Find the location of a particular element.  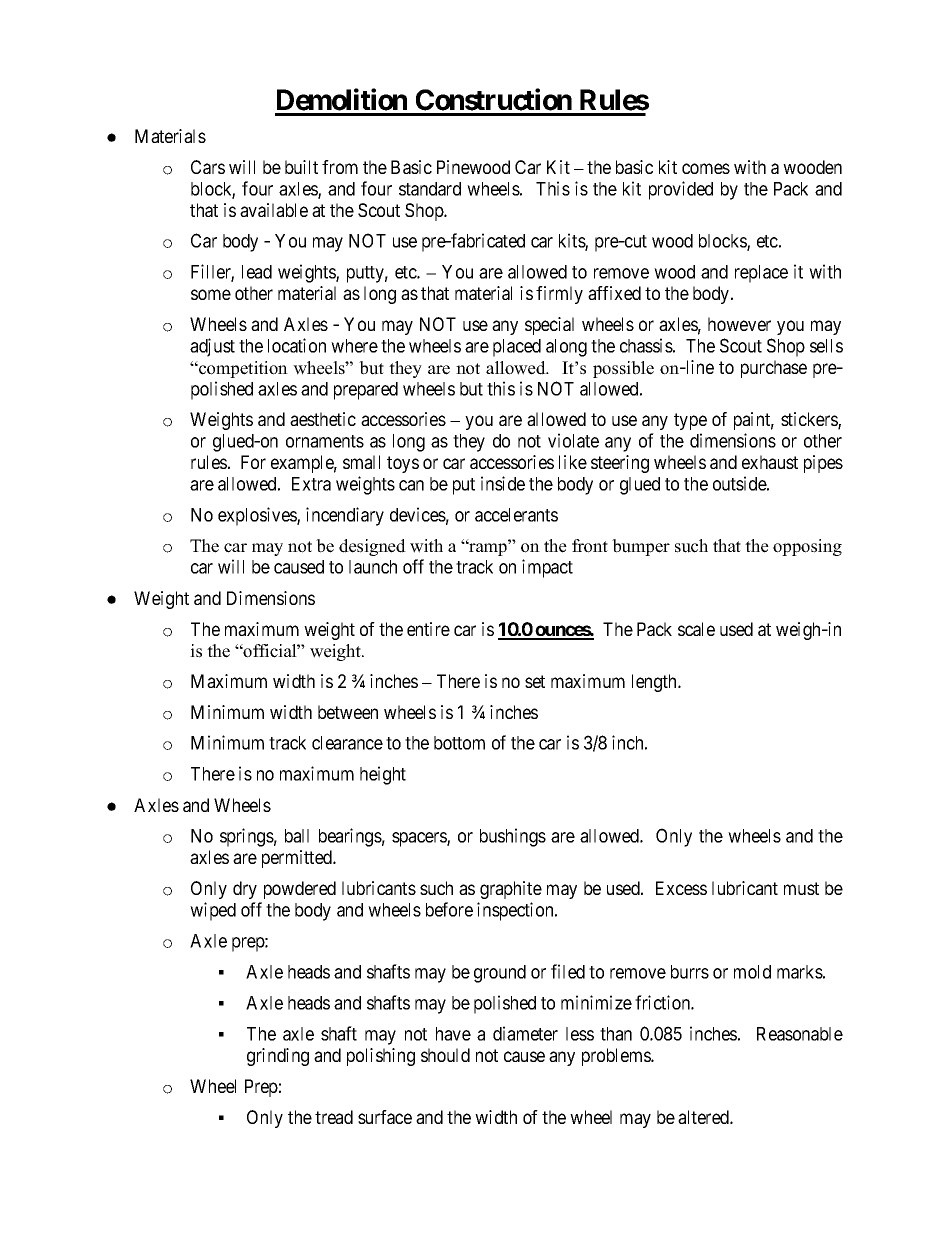

Reasonable is located at coordinates (800, 1034).
